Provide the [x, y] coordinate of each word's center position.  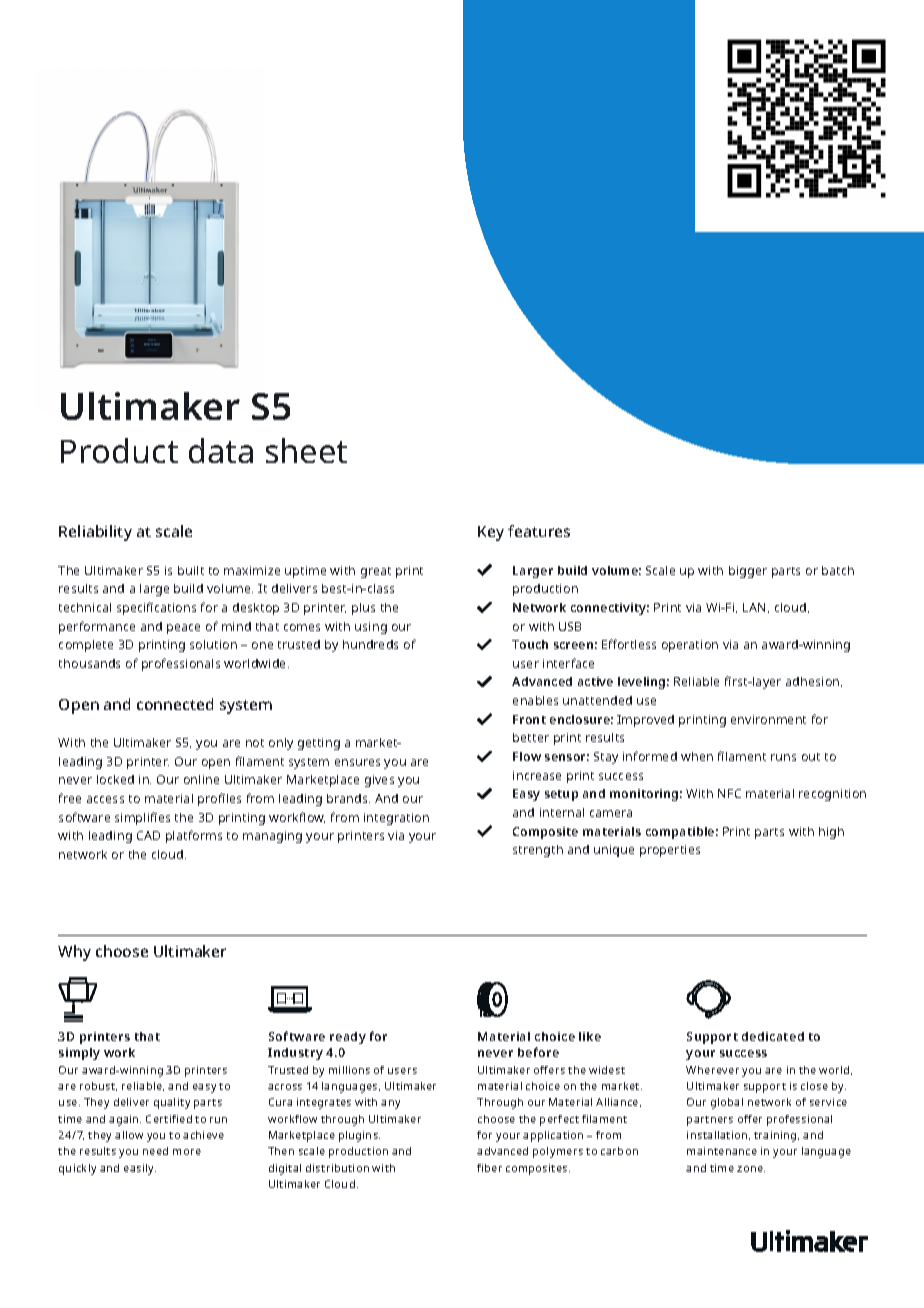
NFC [729, 793]
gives [379, 781]
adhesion [814, 682]
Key [491, 533]
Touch [530, 644]
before [538, 1052]
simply [79, 1054]
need [155, 1151]
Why [74, 953]
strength [538, 851]
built [191, 570]
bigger [748, 572]
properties [670, 851]
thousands [89, 663]
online [201, 779]
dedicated [773, 1036]
